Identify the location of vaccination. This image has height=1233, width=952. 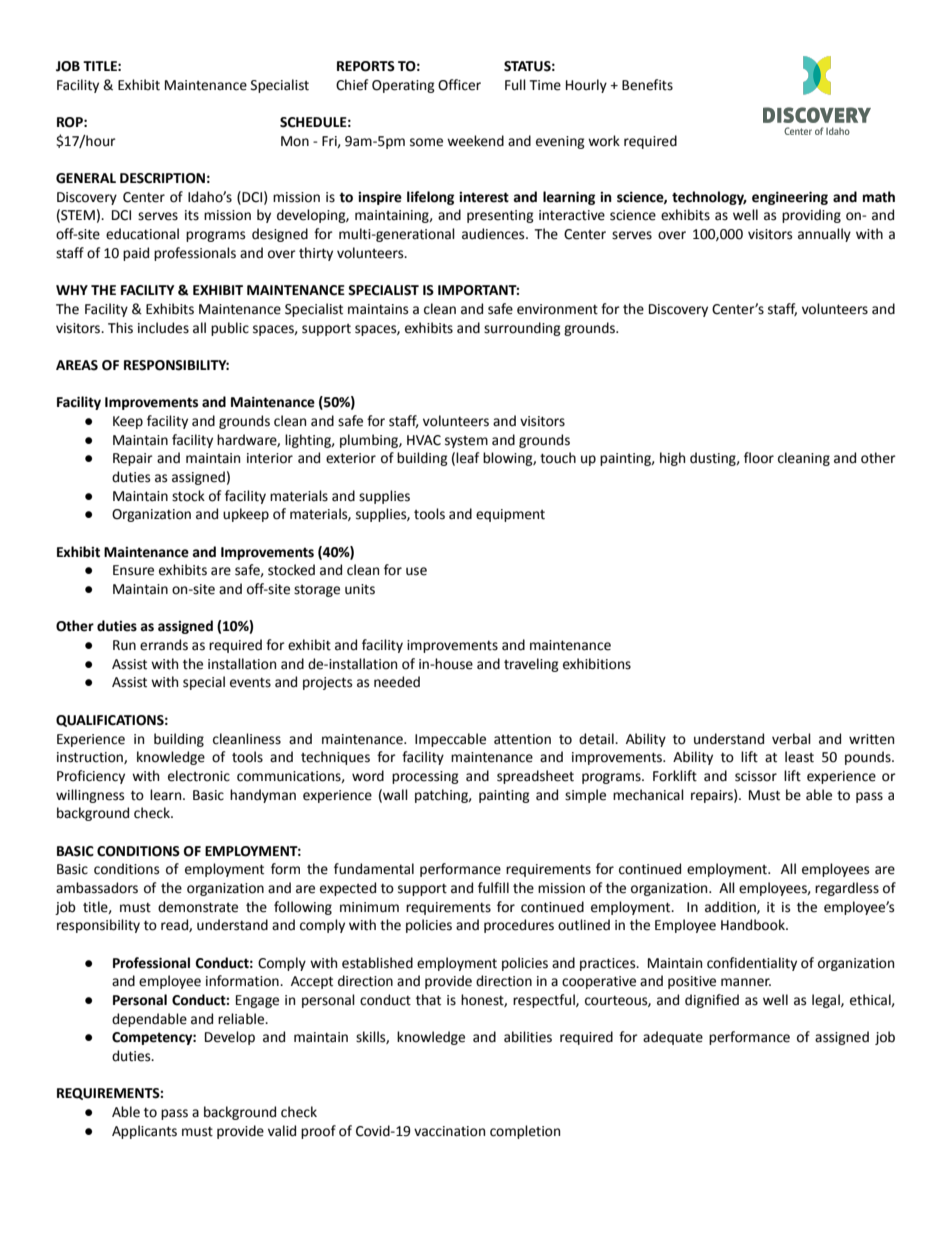
(449, 1131).
